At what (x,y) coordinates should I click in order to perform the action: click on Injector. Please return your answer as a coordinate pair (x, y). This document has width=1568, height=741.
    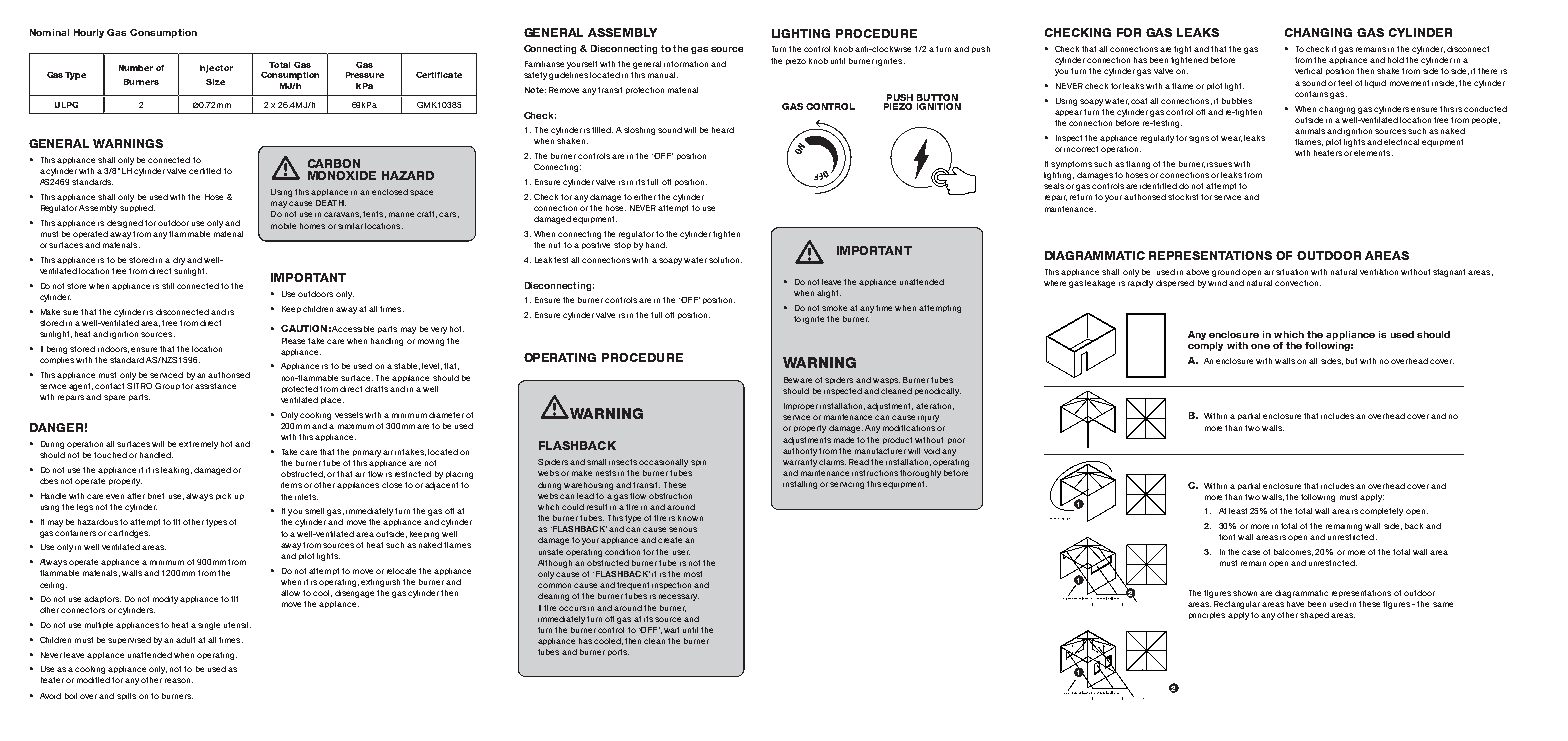
    Looking at the image, I should click on (216, 69).
